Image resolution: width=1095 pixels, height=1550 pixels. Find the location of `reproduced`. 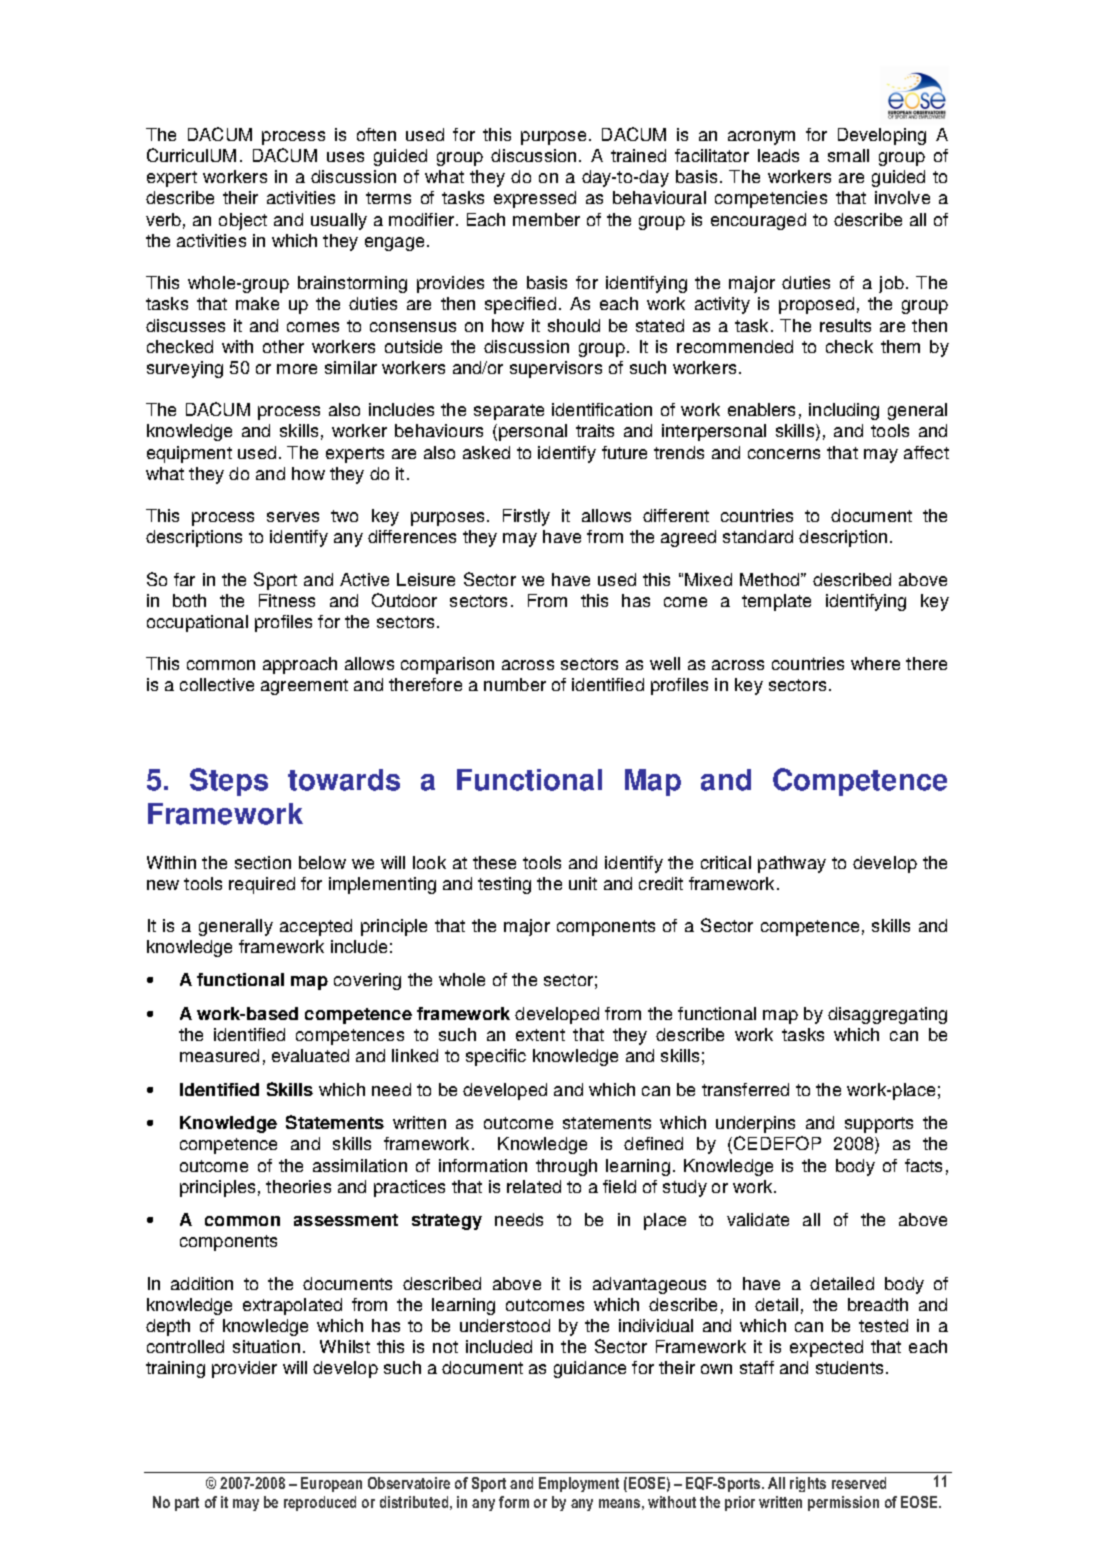

reproduced is located at coordinates (320, 1503).
